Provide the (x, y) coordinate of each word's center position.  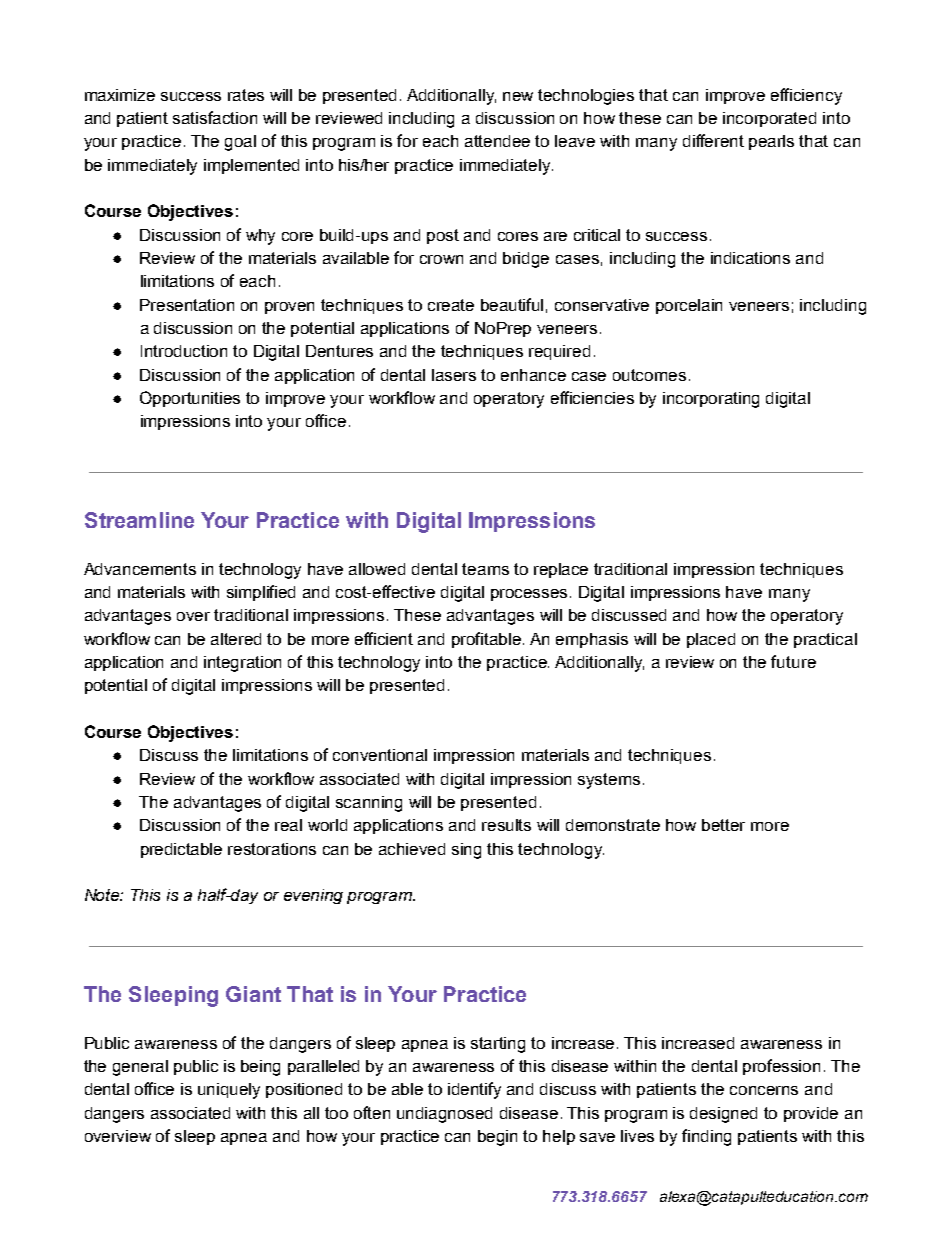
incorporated (769, 119)
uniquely (229, 1091)
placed (711, 640)
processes (529, 595)
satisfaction (215, 117)
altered (236, 639)
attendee (497, 141)
